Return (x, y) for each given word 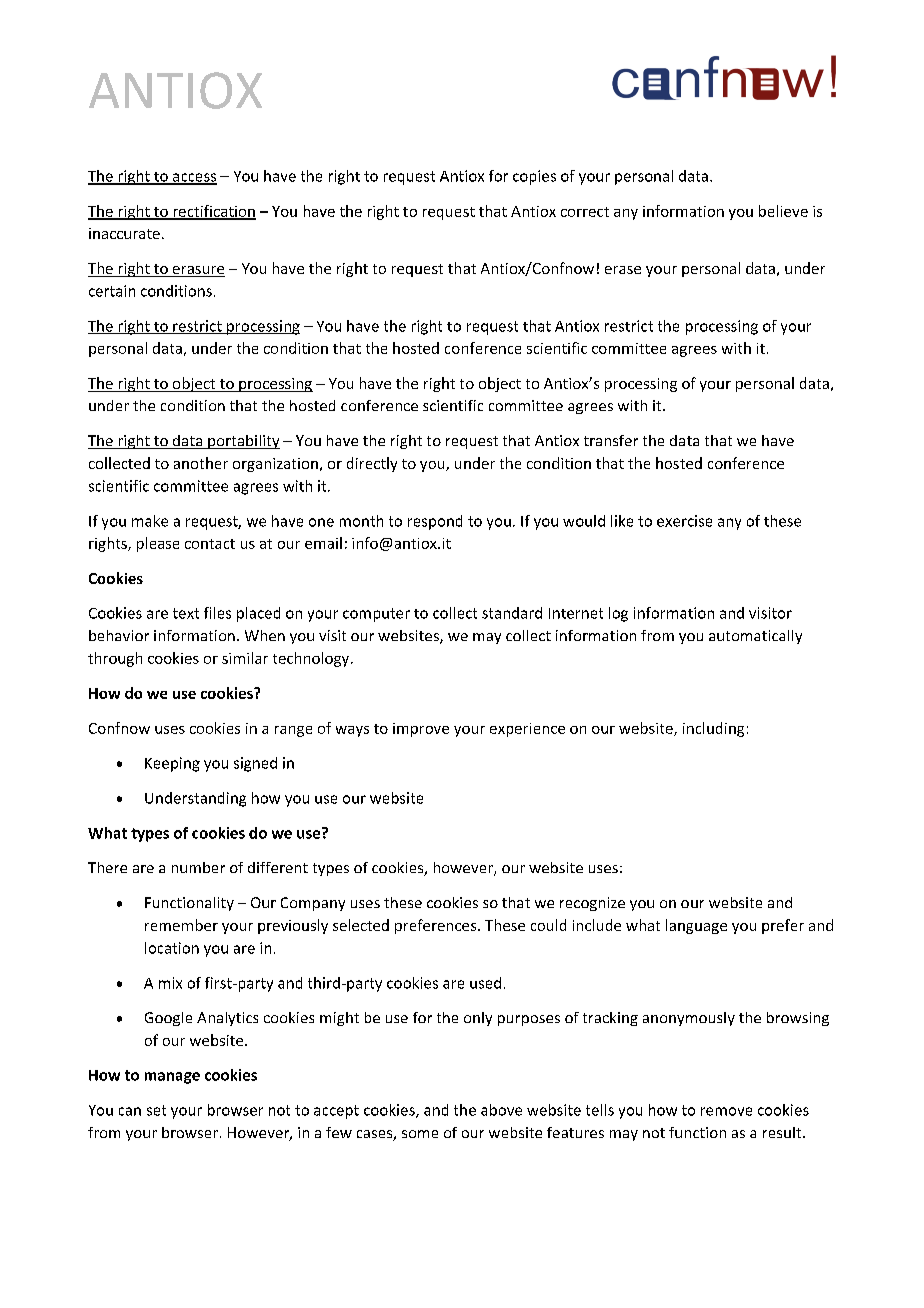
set (156, 1110)
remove (726, 1111)
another (201, 463)
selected (361, 925)
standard (512, 613)
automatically (755, 637)
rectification (213, 212)
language (696, 926)
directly (372, 464)
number (198, 867)
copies (534, 177)
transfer (611, 440)
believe (783, 211)
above (501, 1110)
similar (245, 658)
